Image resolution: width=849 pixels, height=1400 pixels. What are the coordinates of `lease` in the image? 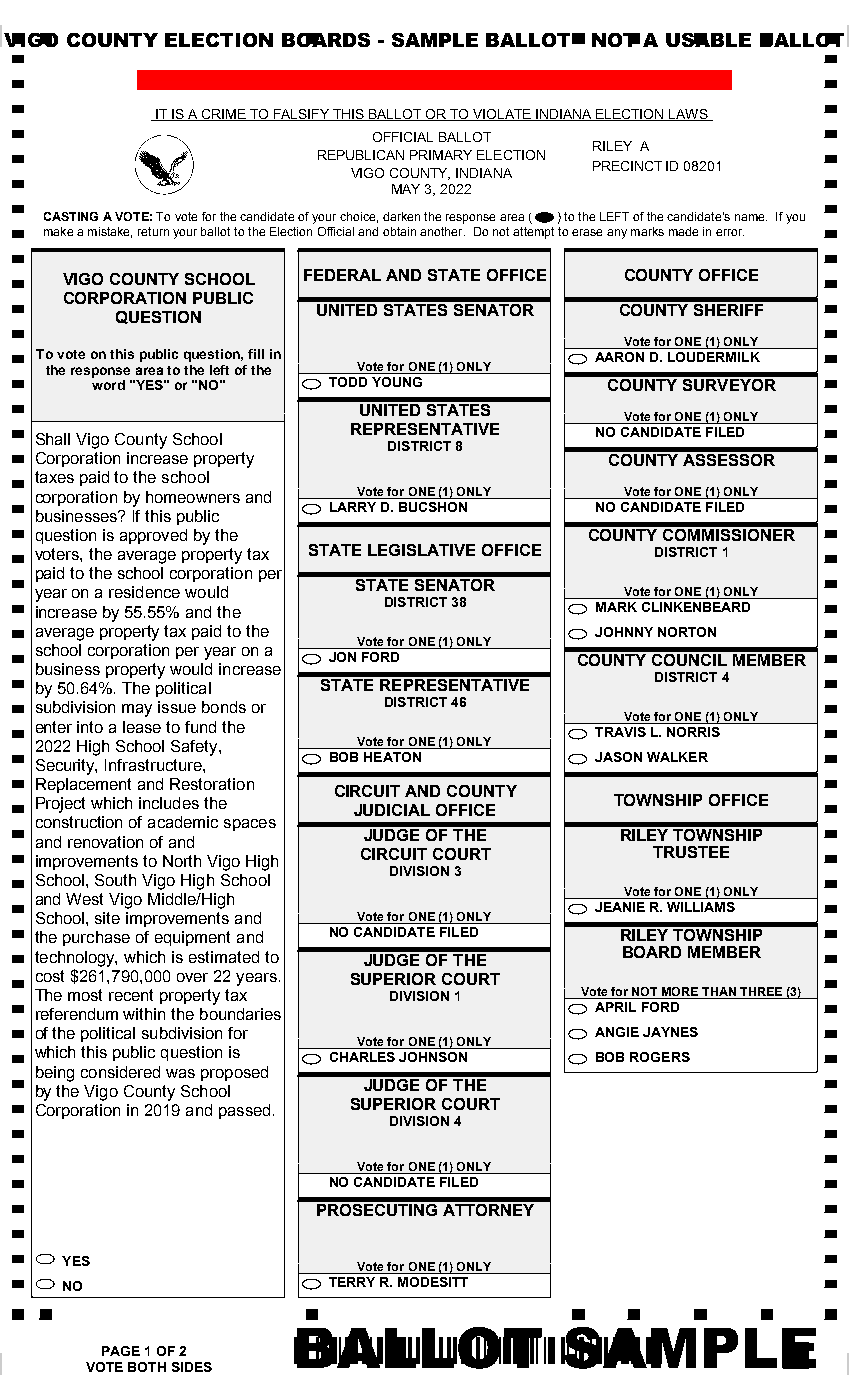 It's located at (142, 727).
